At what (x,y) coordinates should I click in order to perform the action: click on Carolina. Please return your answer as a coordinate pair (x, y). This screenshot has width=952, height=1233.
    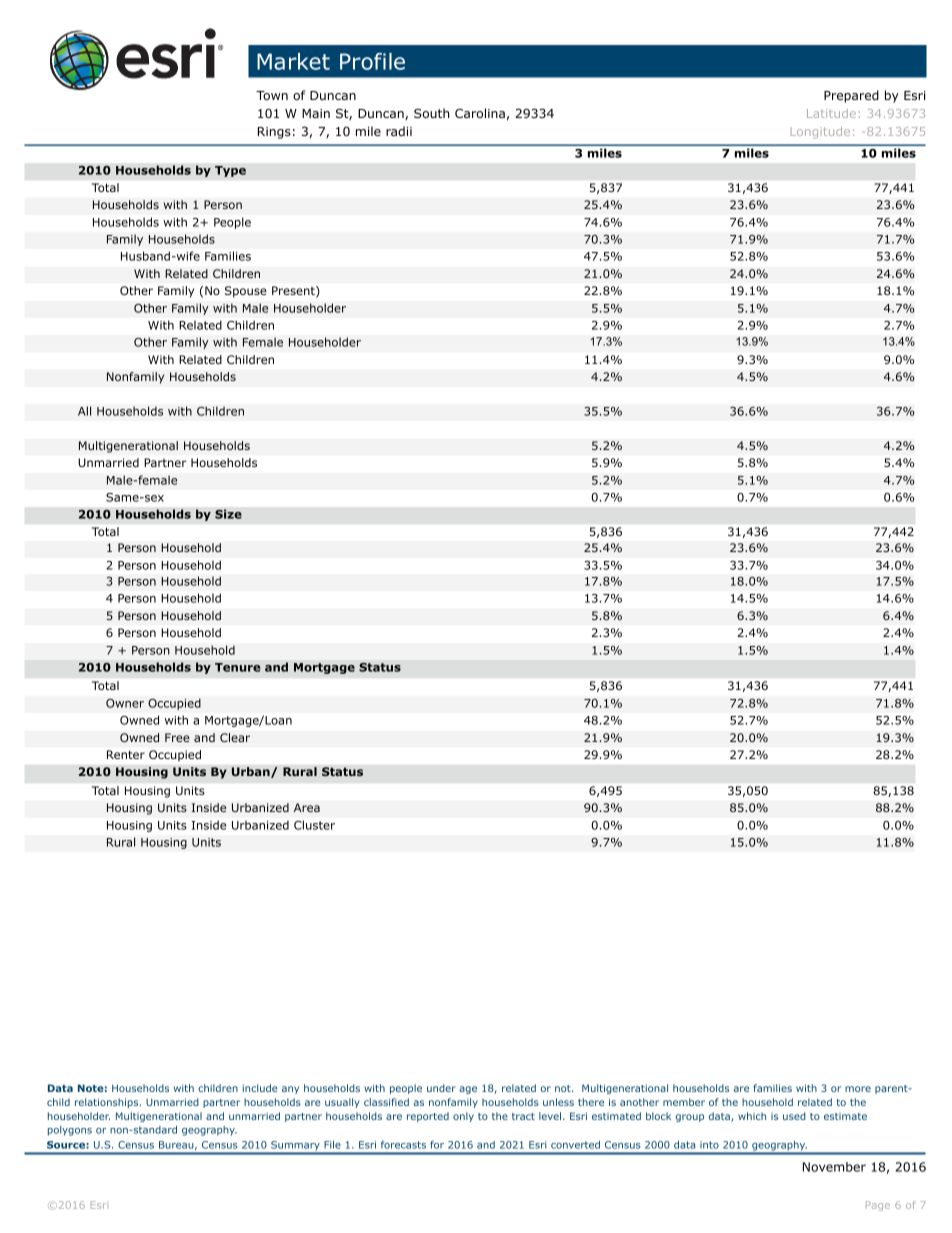
    Looking at the image, I should click on (480, 113).
